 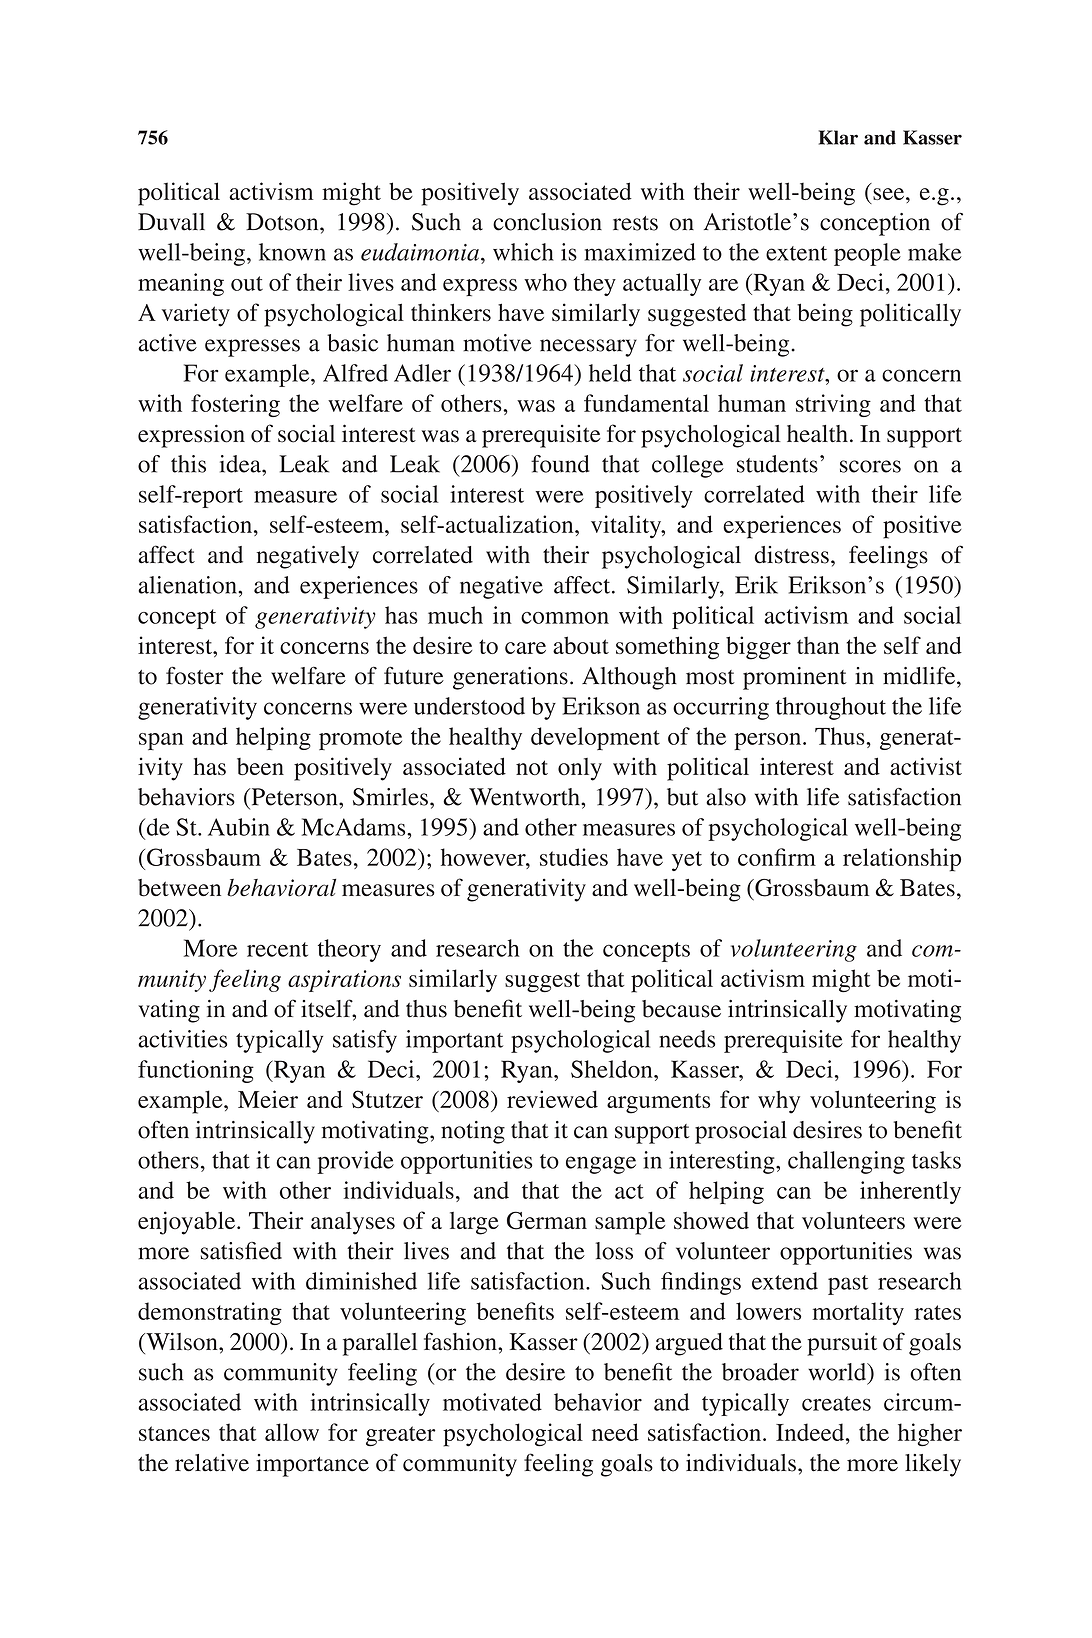 I want to click on than, so click(x=818, y=645).
